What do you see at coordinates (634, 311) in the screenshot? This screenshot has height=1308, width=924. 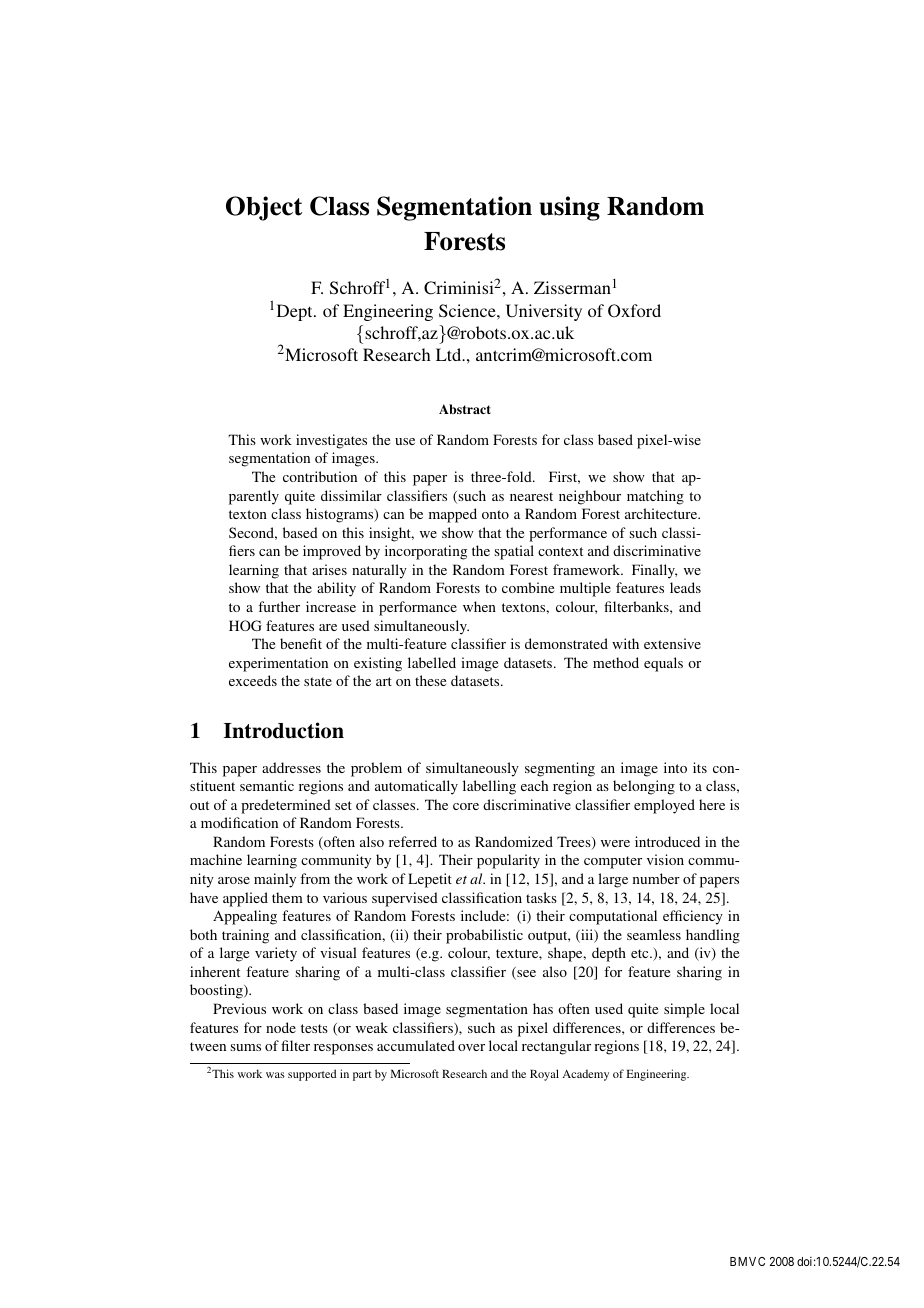 I see `Oxford` at bounding box center [634, 311].
